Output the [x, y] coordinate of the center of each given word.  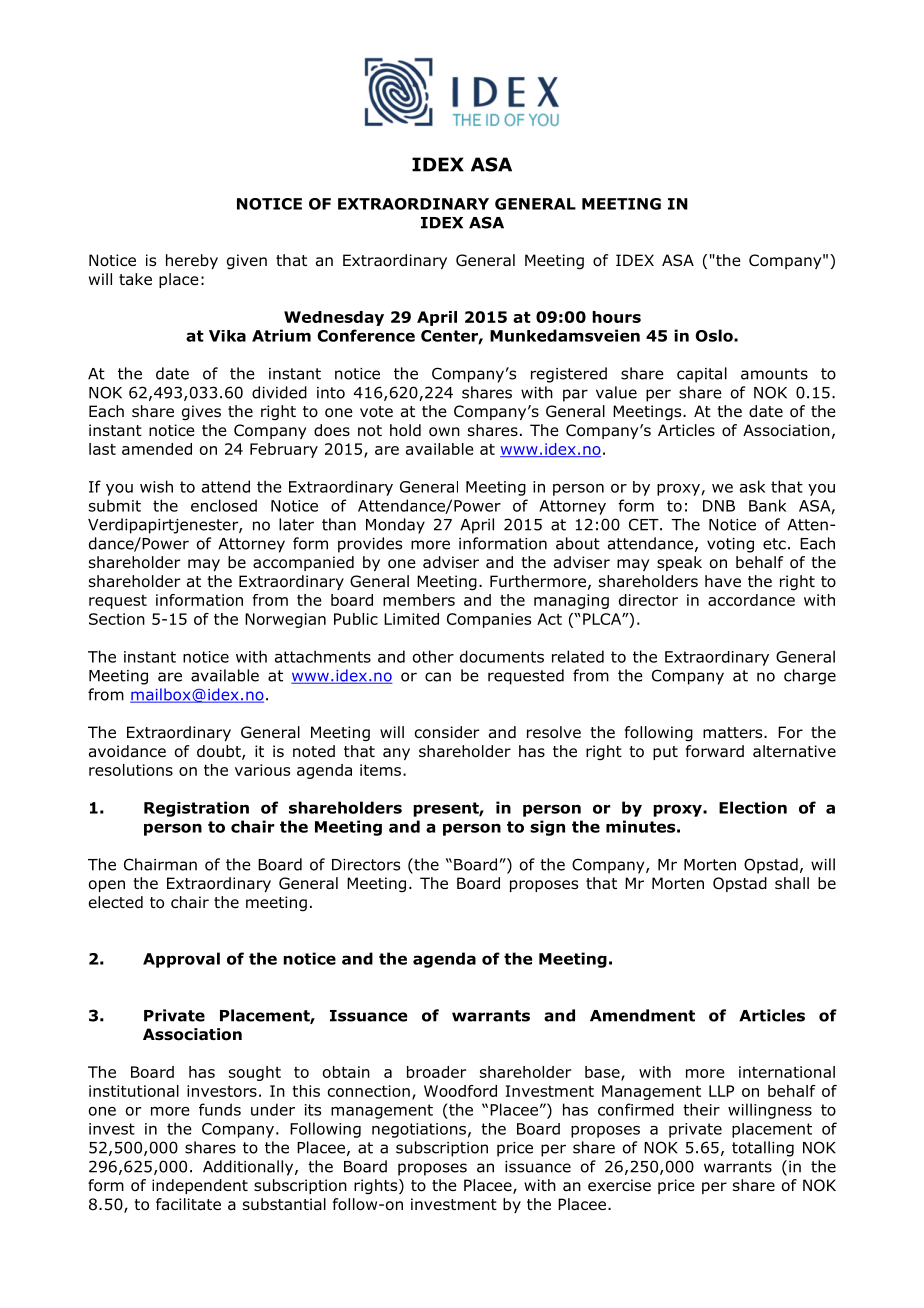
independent [200, 1186]
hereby [192, 261]
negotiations [419, 1130]
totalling [763, 1149]
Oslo [715, 335]
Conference [366, 335]
